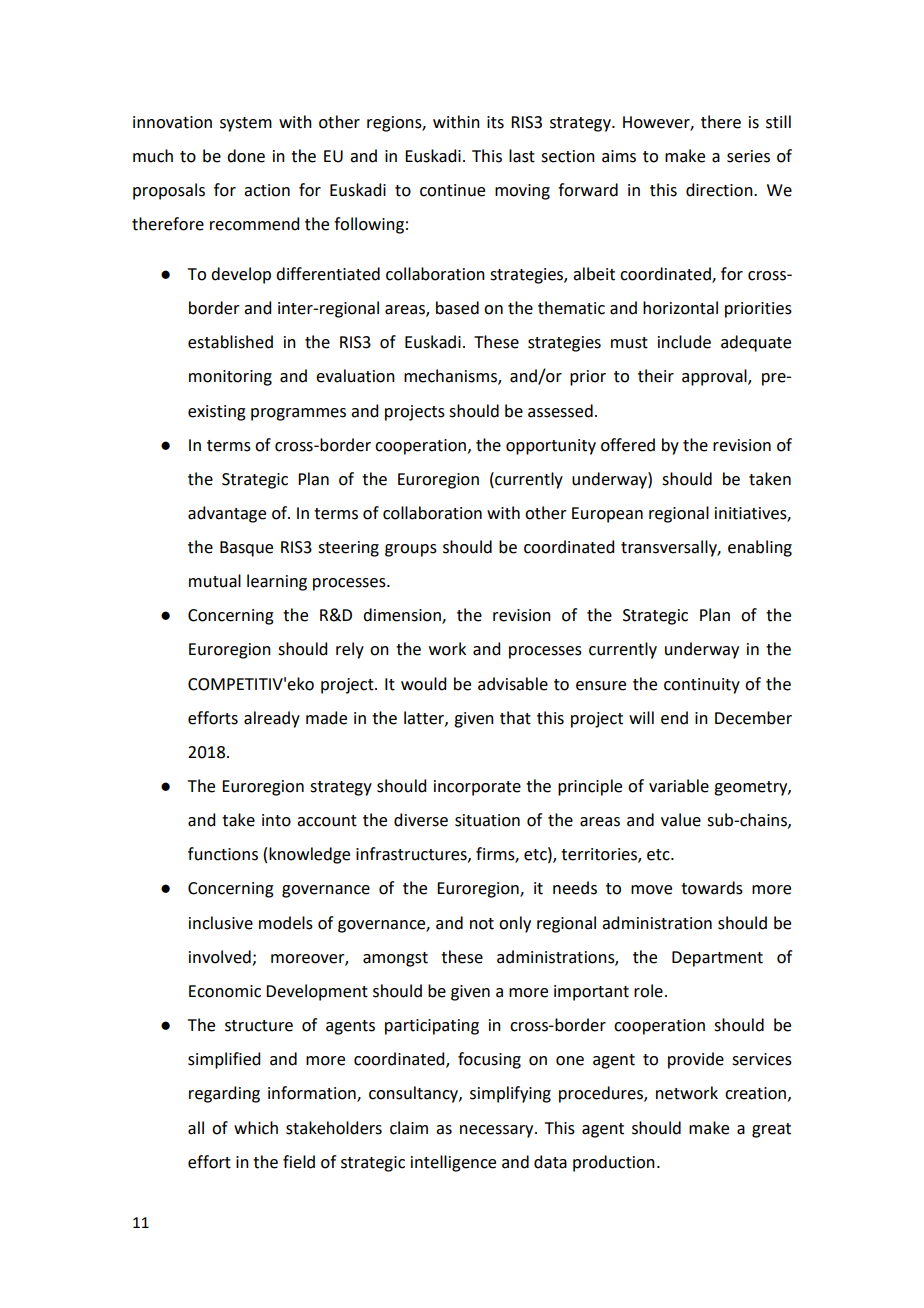  What do you see at coordinates (748, 156) in the page?
I see `series` at bounding box center [748, 156].
